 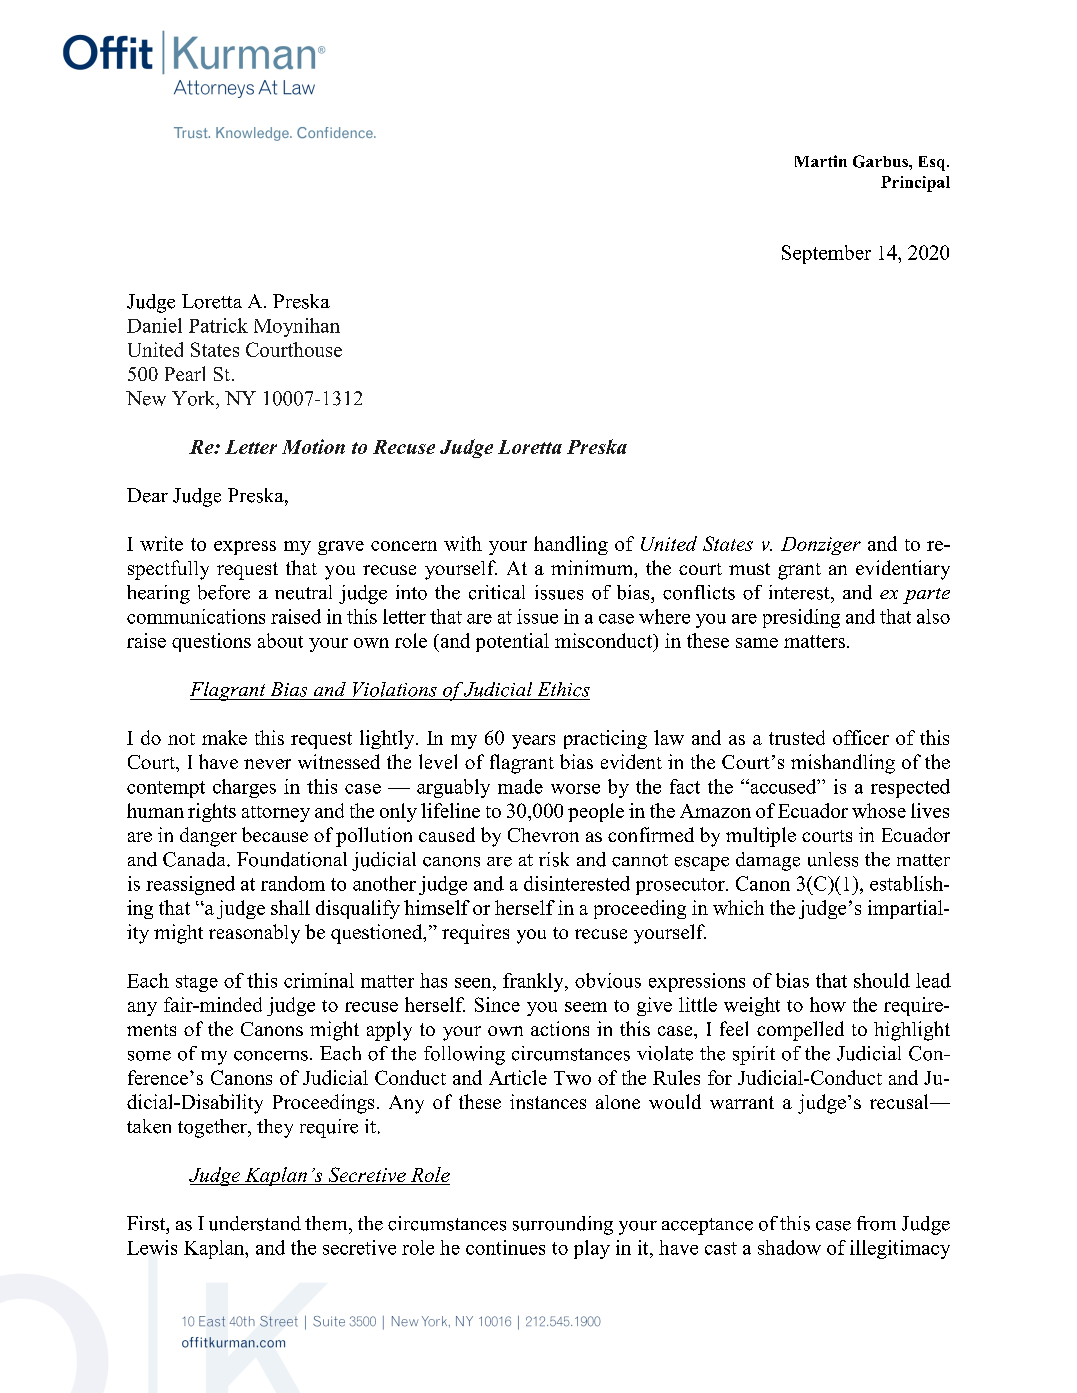 What do you see at coordinates (564, 689) in the page?
I see `Ethics` at bounding box center [564, 689].
